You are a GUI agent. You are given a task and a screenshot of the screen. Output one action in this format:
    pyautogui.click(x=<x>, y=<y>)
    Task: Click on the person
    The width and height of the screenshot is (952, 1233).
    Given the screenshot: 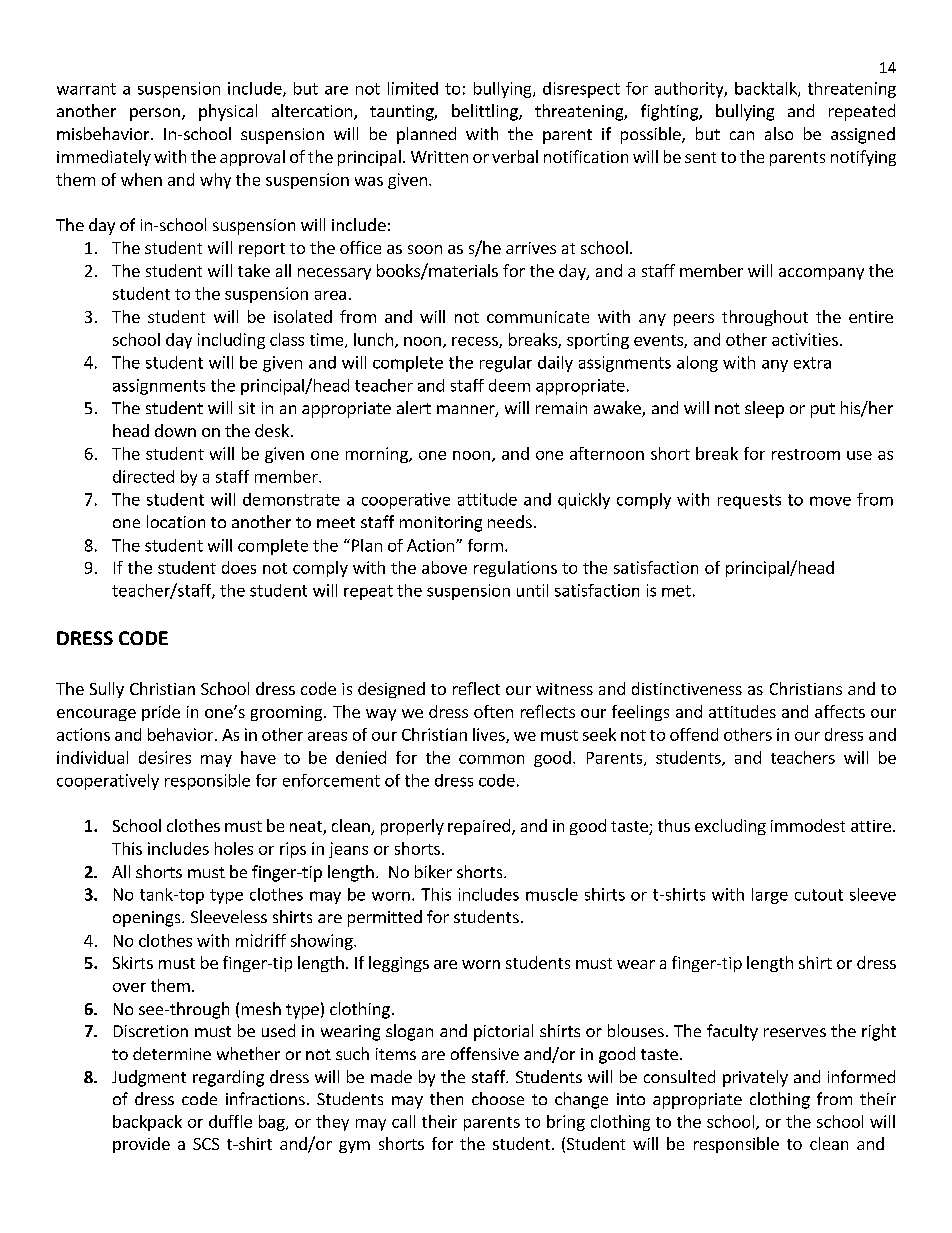 What is the action you would take?
    pyautogui.click(x=155, y=114)
